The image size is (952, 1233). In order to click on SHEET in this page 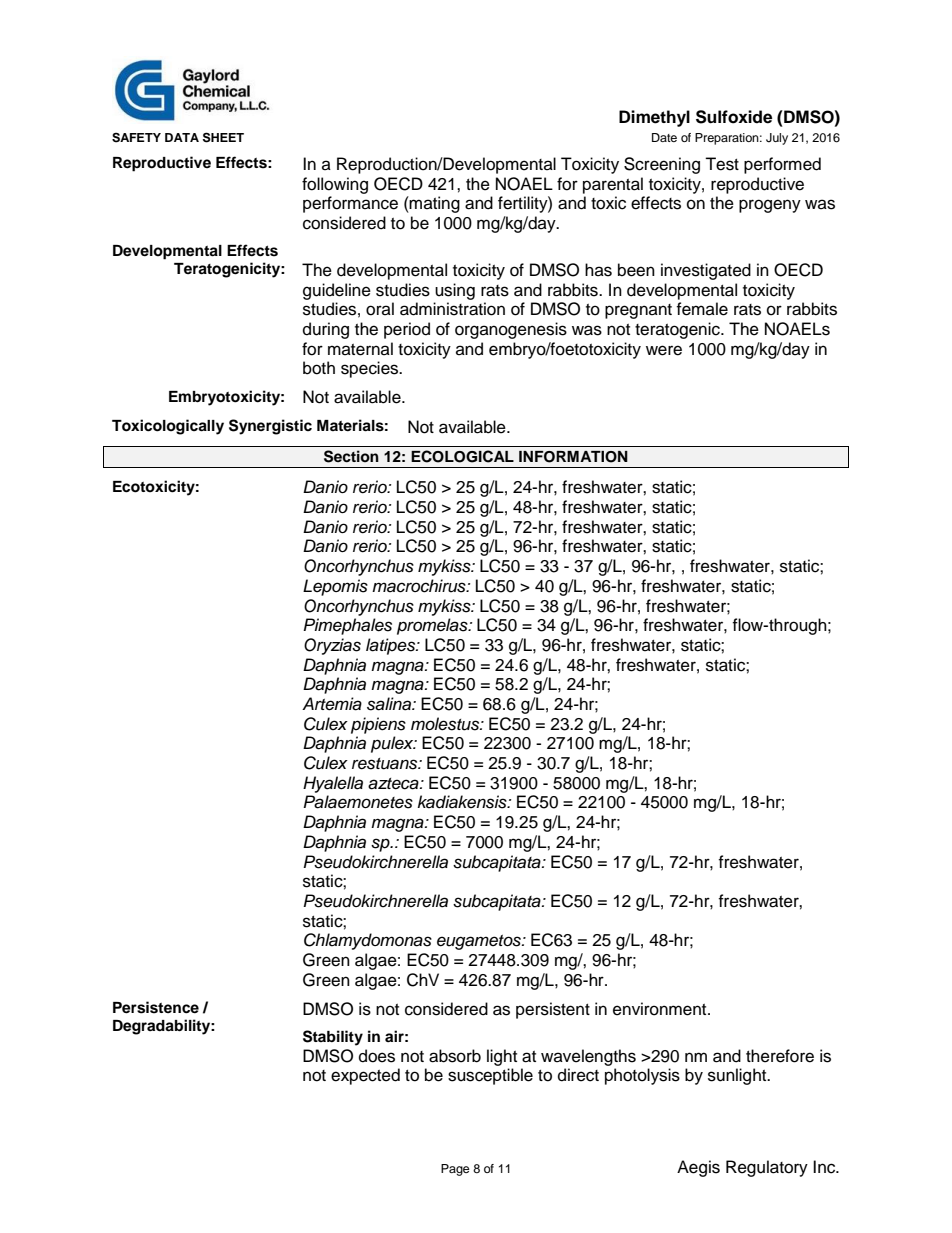, I will do `click(223, 137)`.
